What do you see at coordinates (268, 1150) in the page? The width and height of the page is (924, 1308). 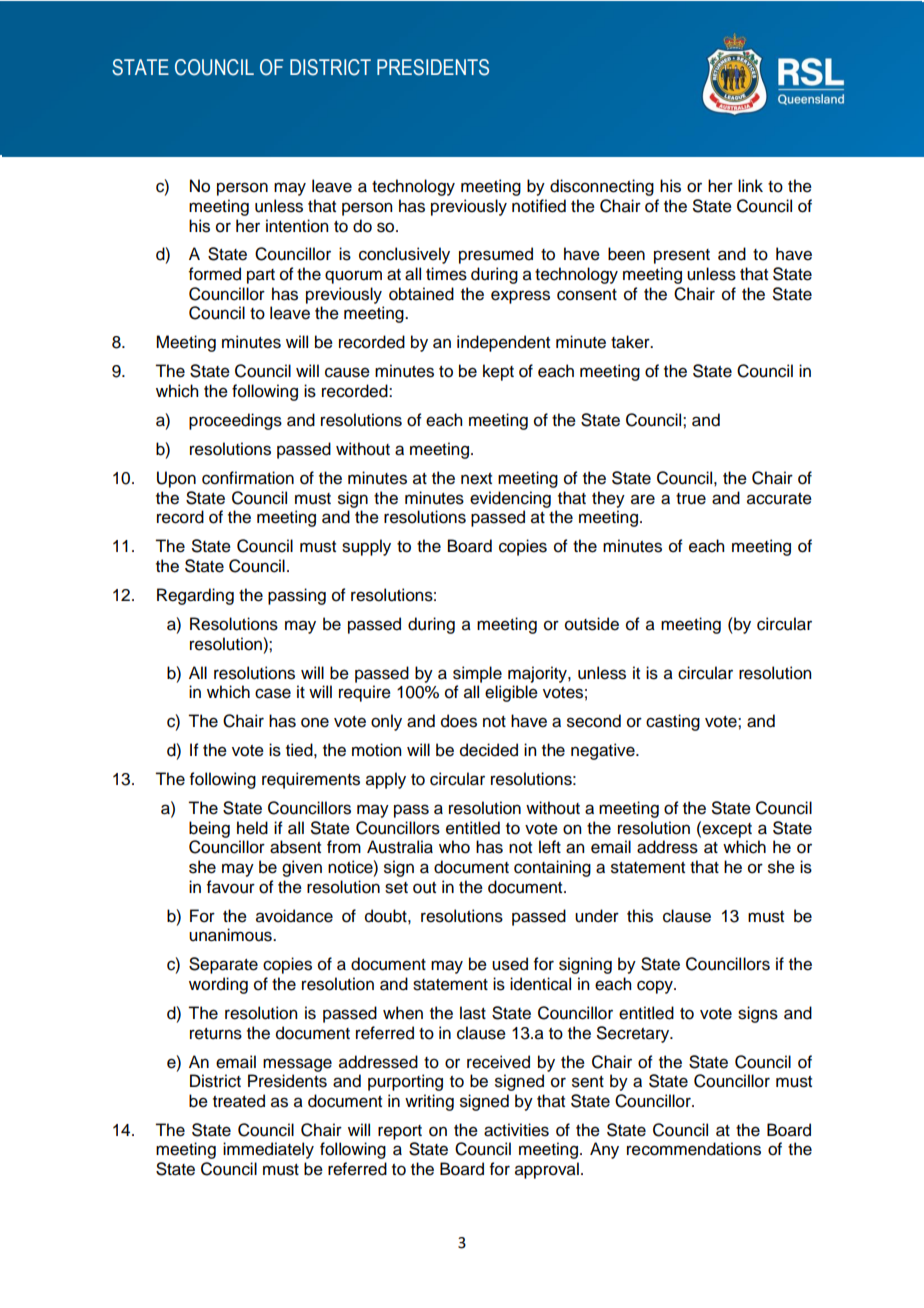 I see `immediately` at bounding box center [268, 1150].
